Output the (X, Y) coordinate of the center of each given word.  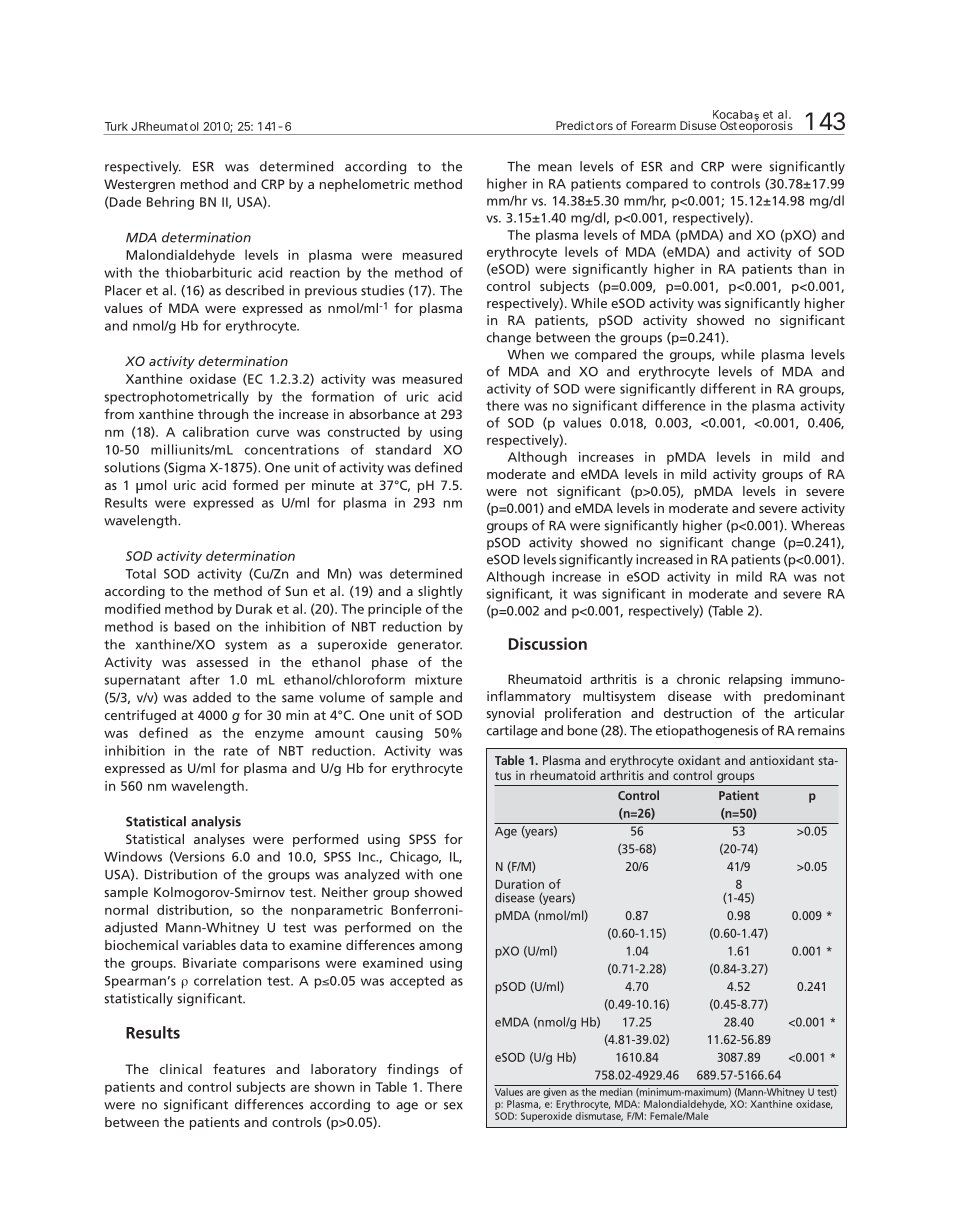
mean (555, 168)
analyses (219, 840)
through (223, 415)
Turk (116, 126)
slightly (440, 592)
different (728, 388)
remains (821, 730)
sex (453, 1106)
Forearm (654, 125)
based (192, 626)
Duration (519, 884)
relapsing (755, 680)
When (525, 354)
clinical (181, 1069)
